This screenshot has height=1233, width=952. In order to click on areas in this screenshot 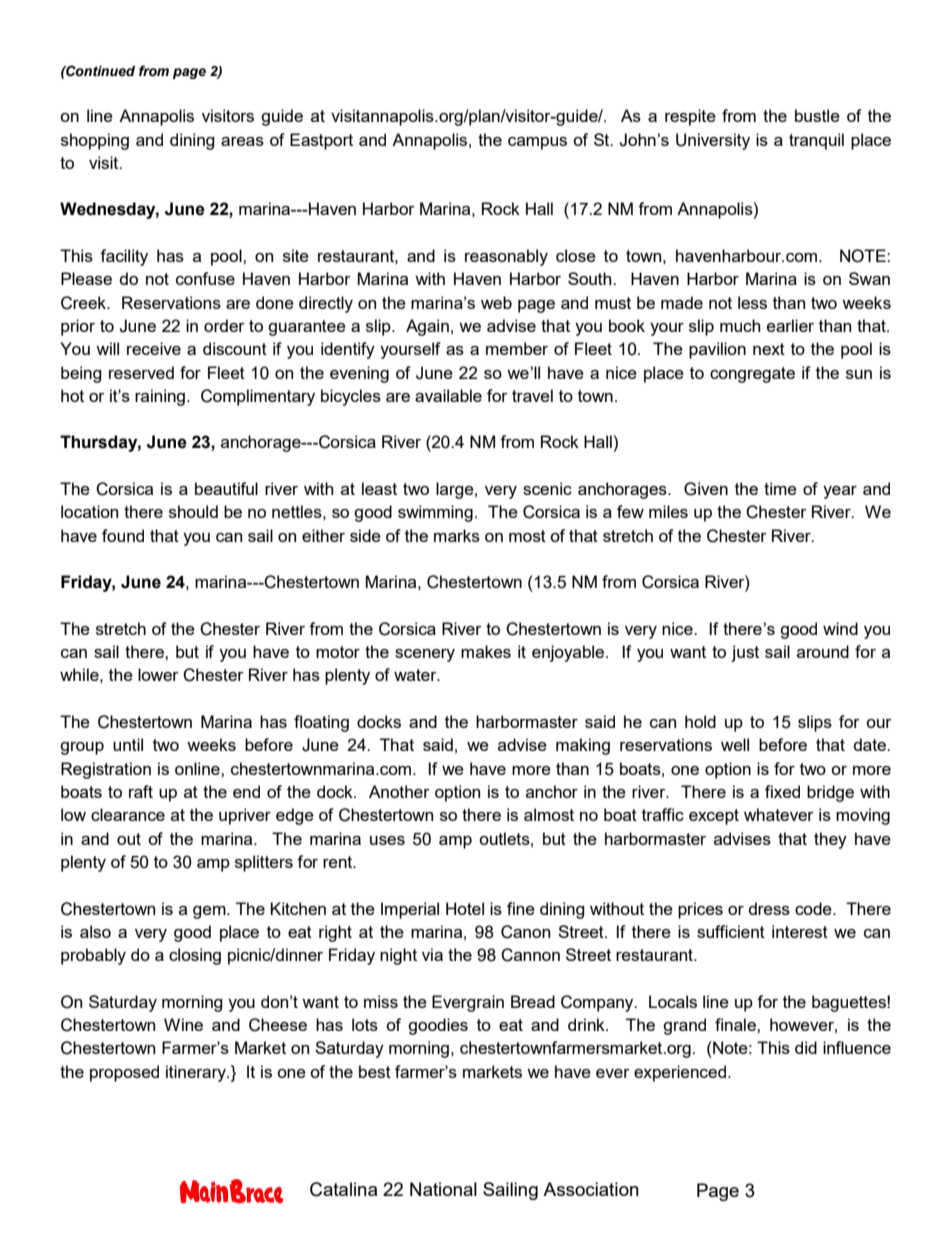, I will do `click(242, 141)`.
